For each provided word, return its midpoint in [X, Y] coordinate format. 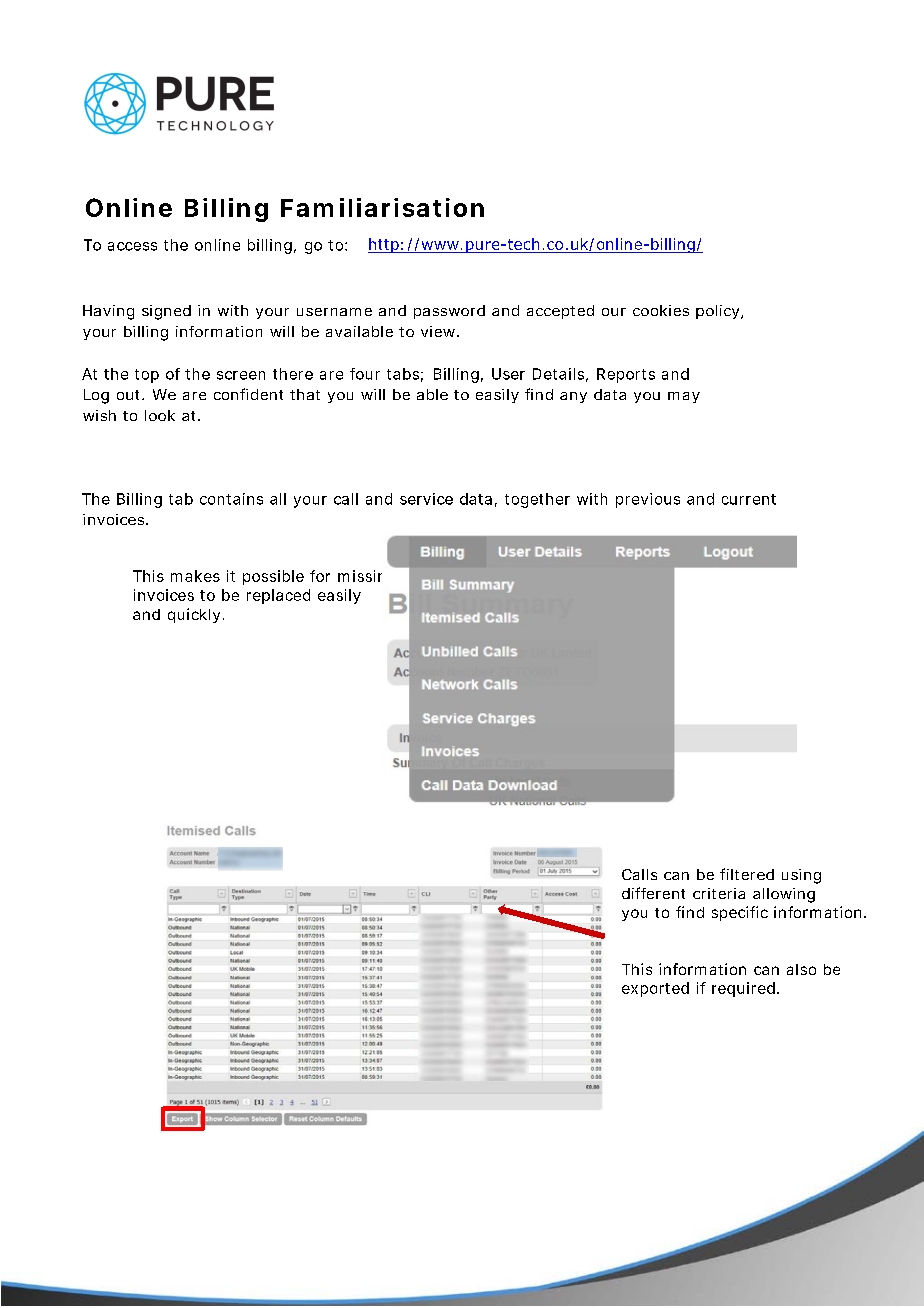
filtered [747, 874]
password [449, 312]
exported [655, 989]
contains [231, 499]
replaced [278, 596]
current [749, 499]
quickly [194, 615]
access [132, 246]
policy [719, 312]
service [426, 499]
